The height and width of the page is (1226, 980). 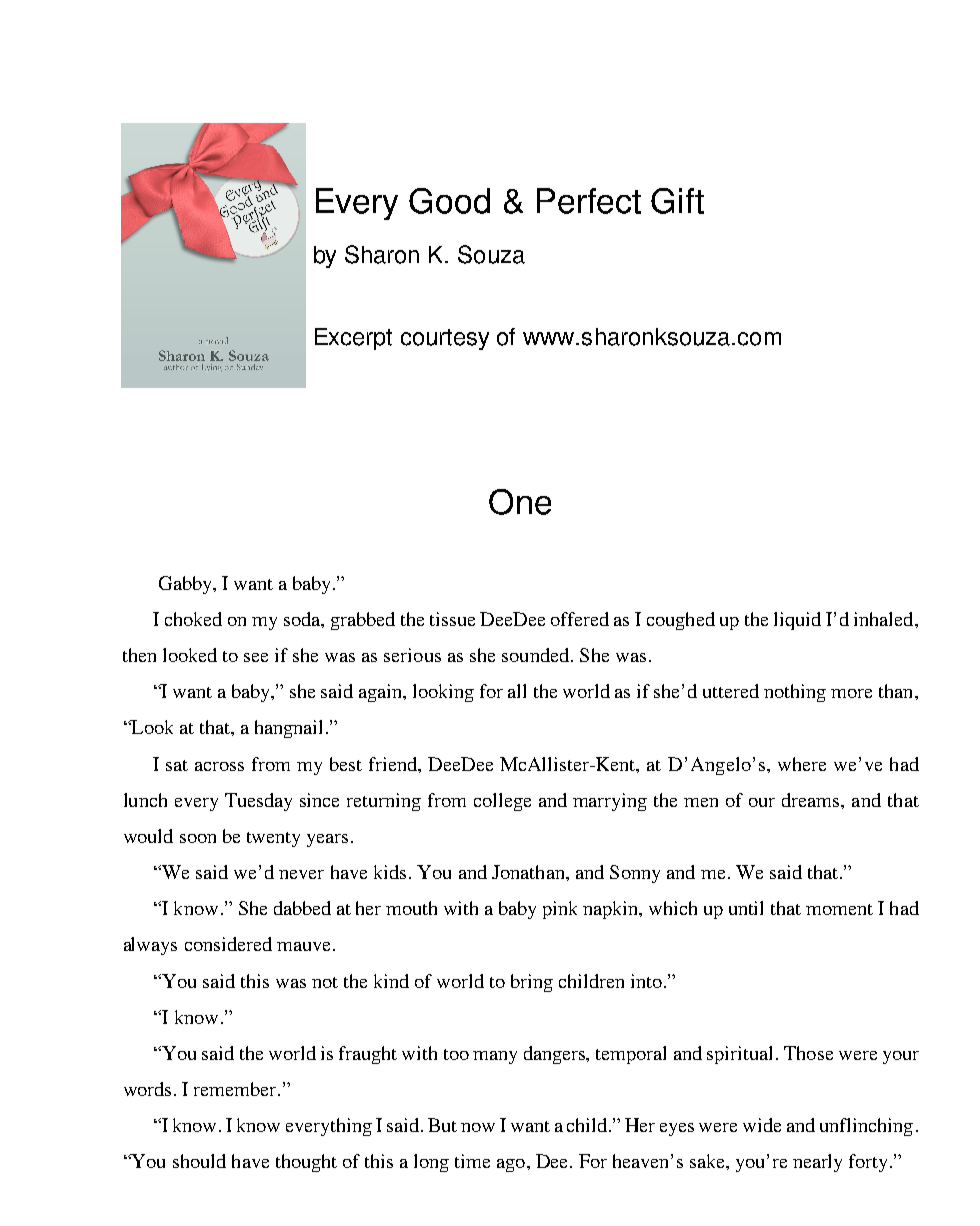 I want to click on Gift, so click(x=677, y=201).
